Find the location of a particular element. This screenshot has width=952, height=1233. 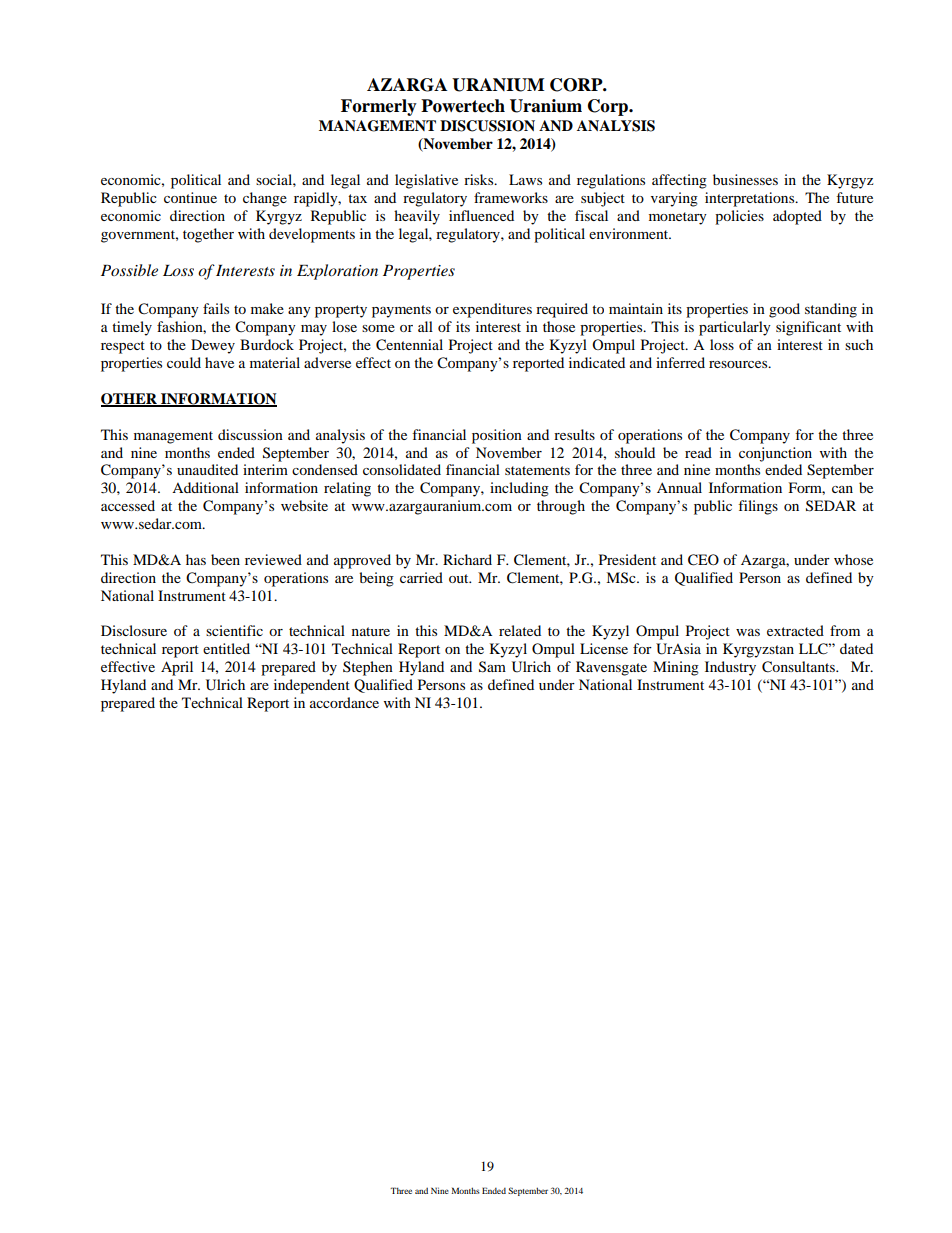

position is located at coordinates (497, 436).
